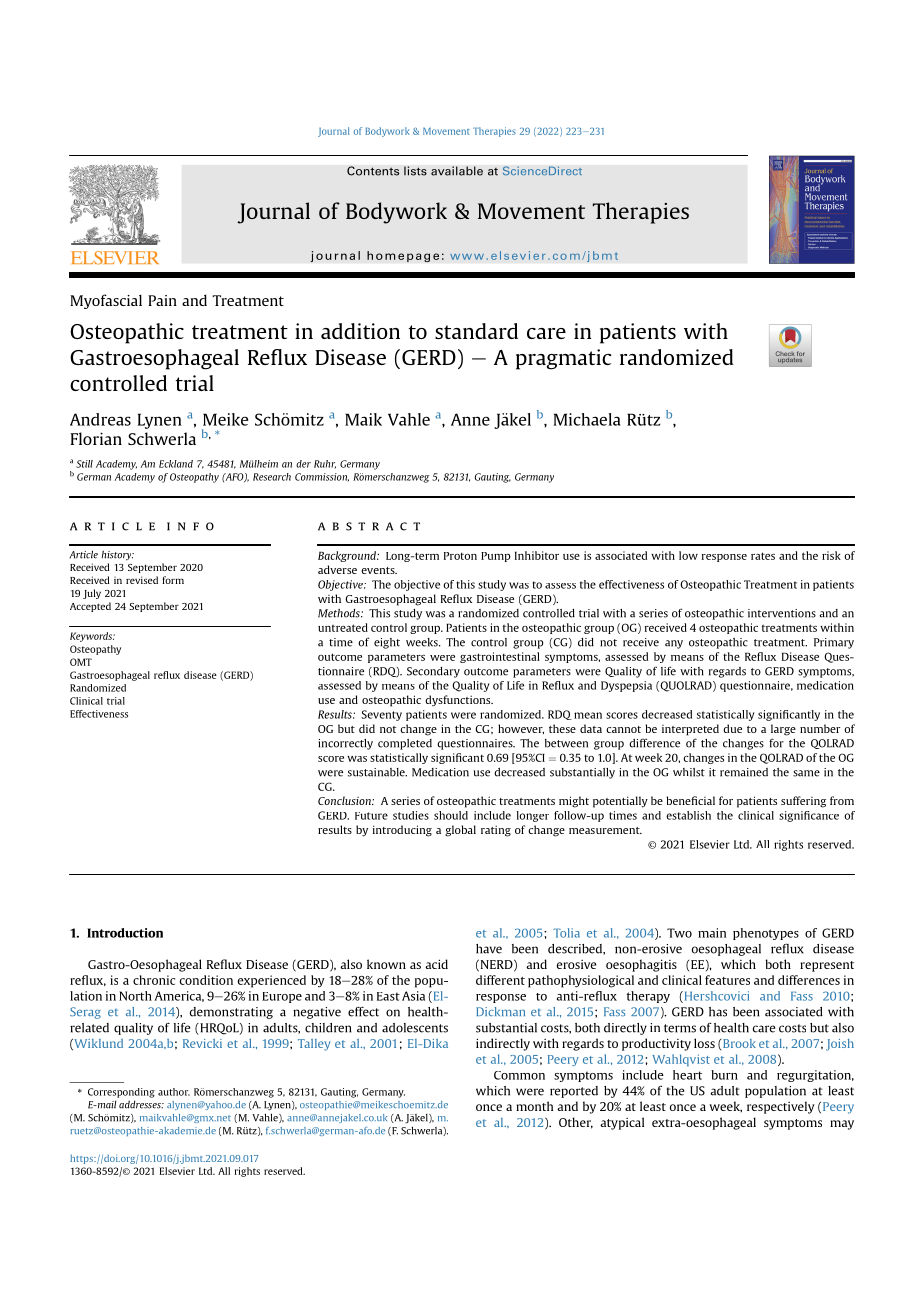 Image resolution: width=924 pixels, height=1308 pixels. What do you see at coordinates (162, 300) in the document?
I see `Pain` at bounding box center [162, 300].
